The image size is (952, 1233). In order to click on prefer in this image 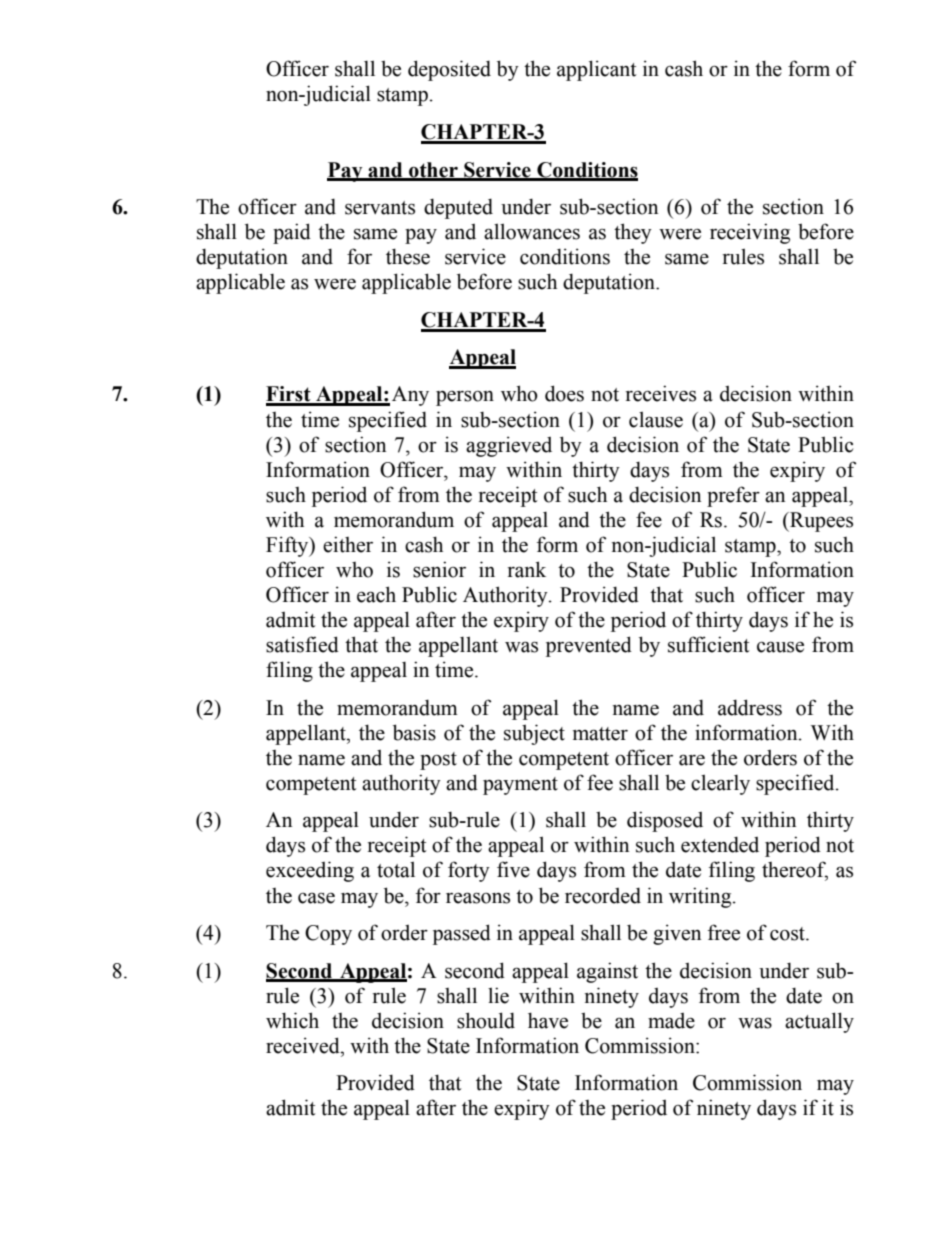, I will do `click(733, 496)`.
